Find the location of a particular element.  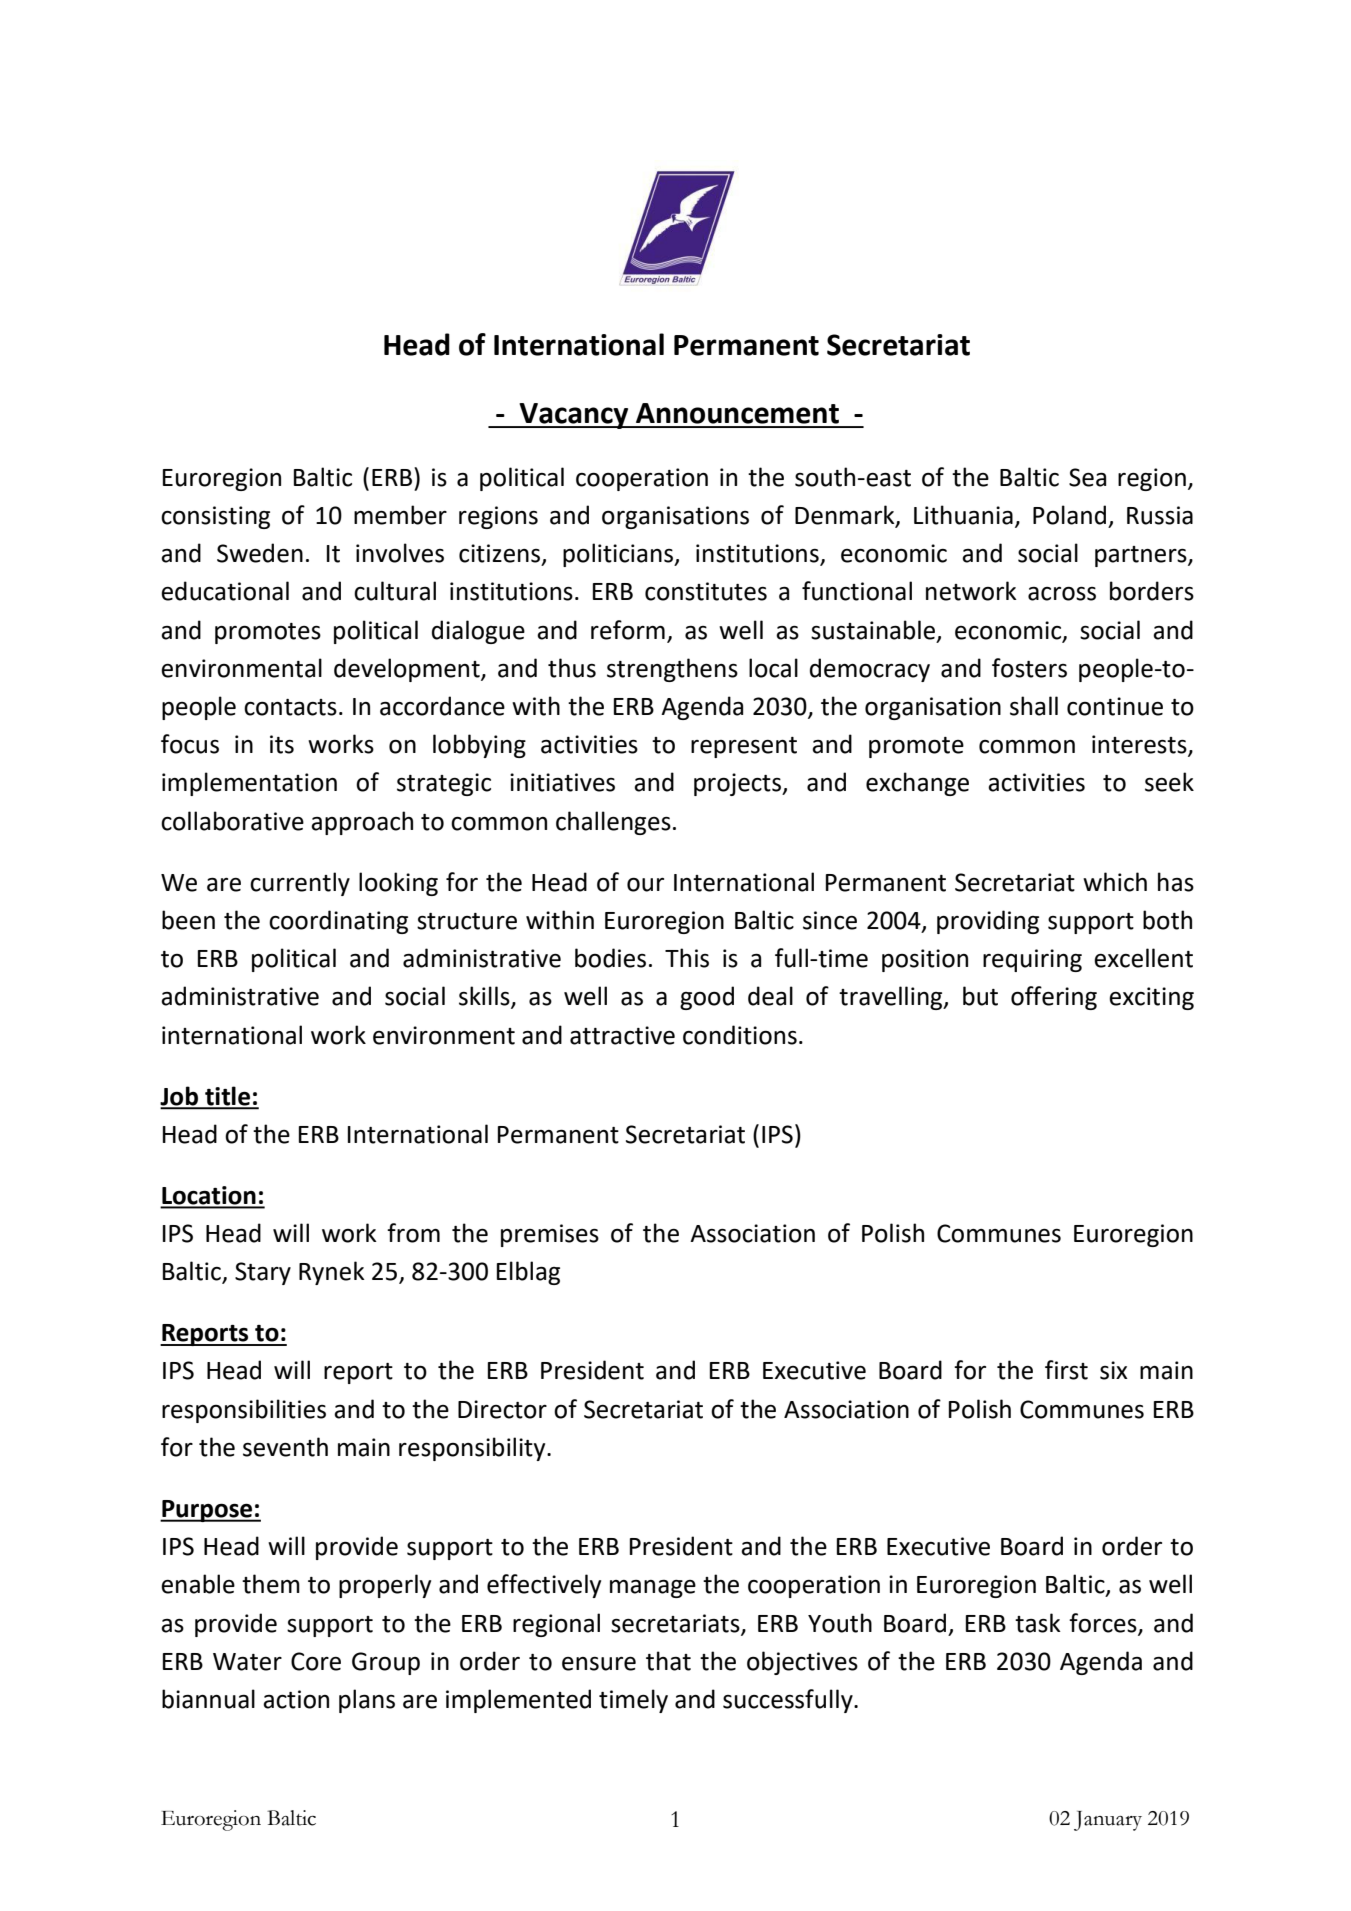

first is located at coordinates (1066, 1370).
